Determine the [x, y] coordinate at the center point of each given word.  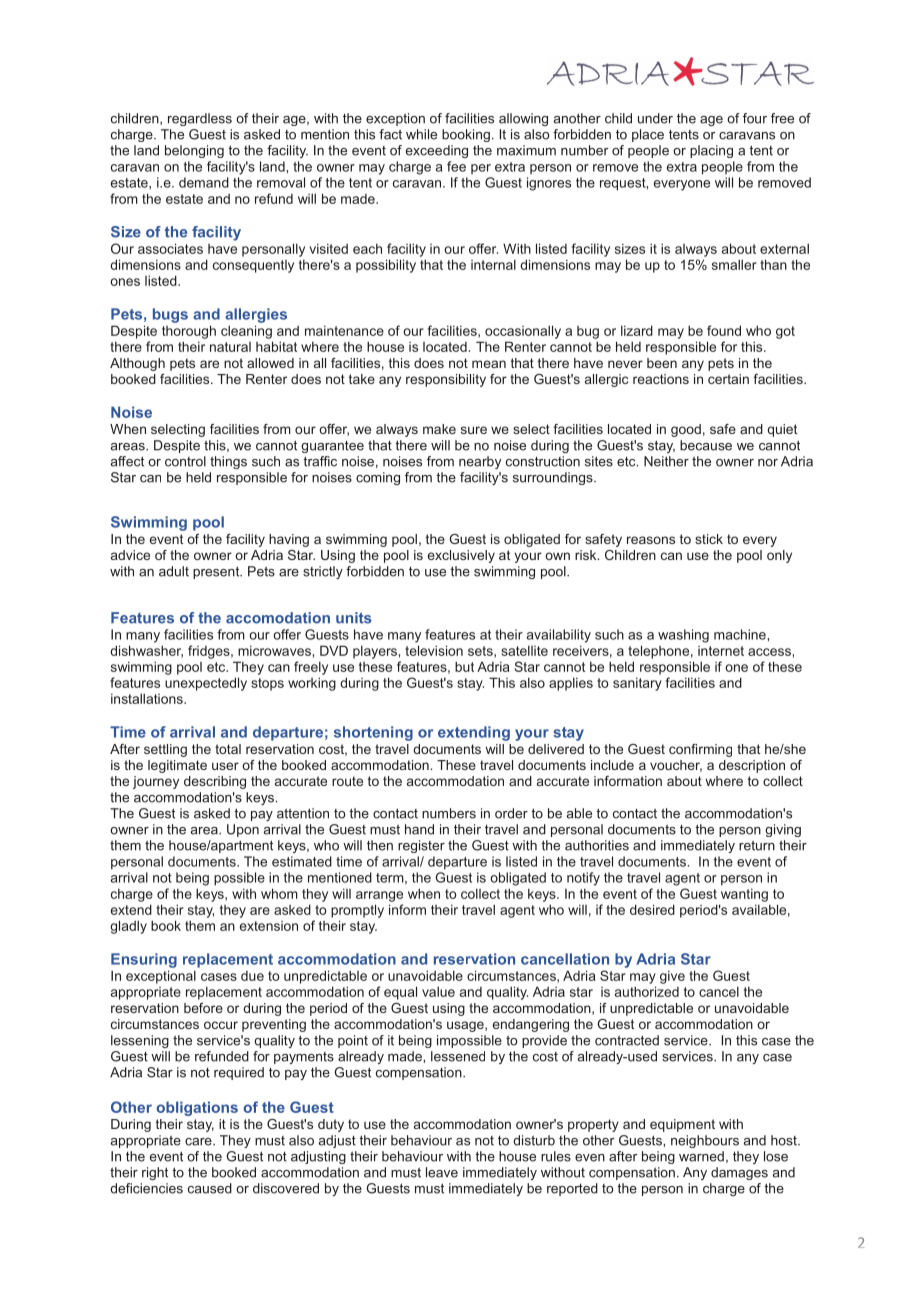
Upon [243, 830]
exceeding [437, 151]
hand [419, 829]
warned [701, 1156]
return [757, 846]
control [185, 461]
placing [711, 151]
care [199, 1142]
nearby [480, 462]
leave [442, 1172]
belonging [194, 151]
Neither [666, 461]
